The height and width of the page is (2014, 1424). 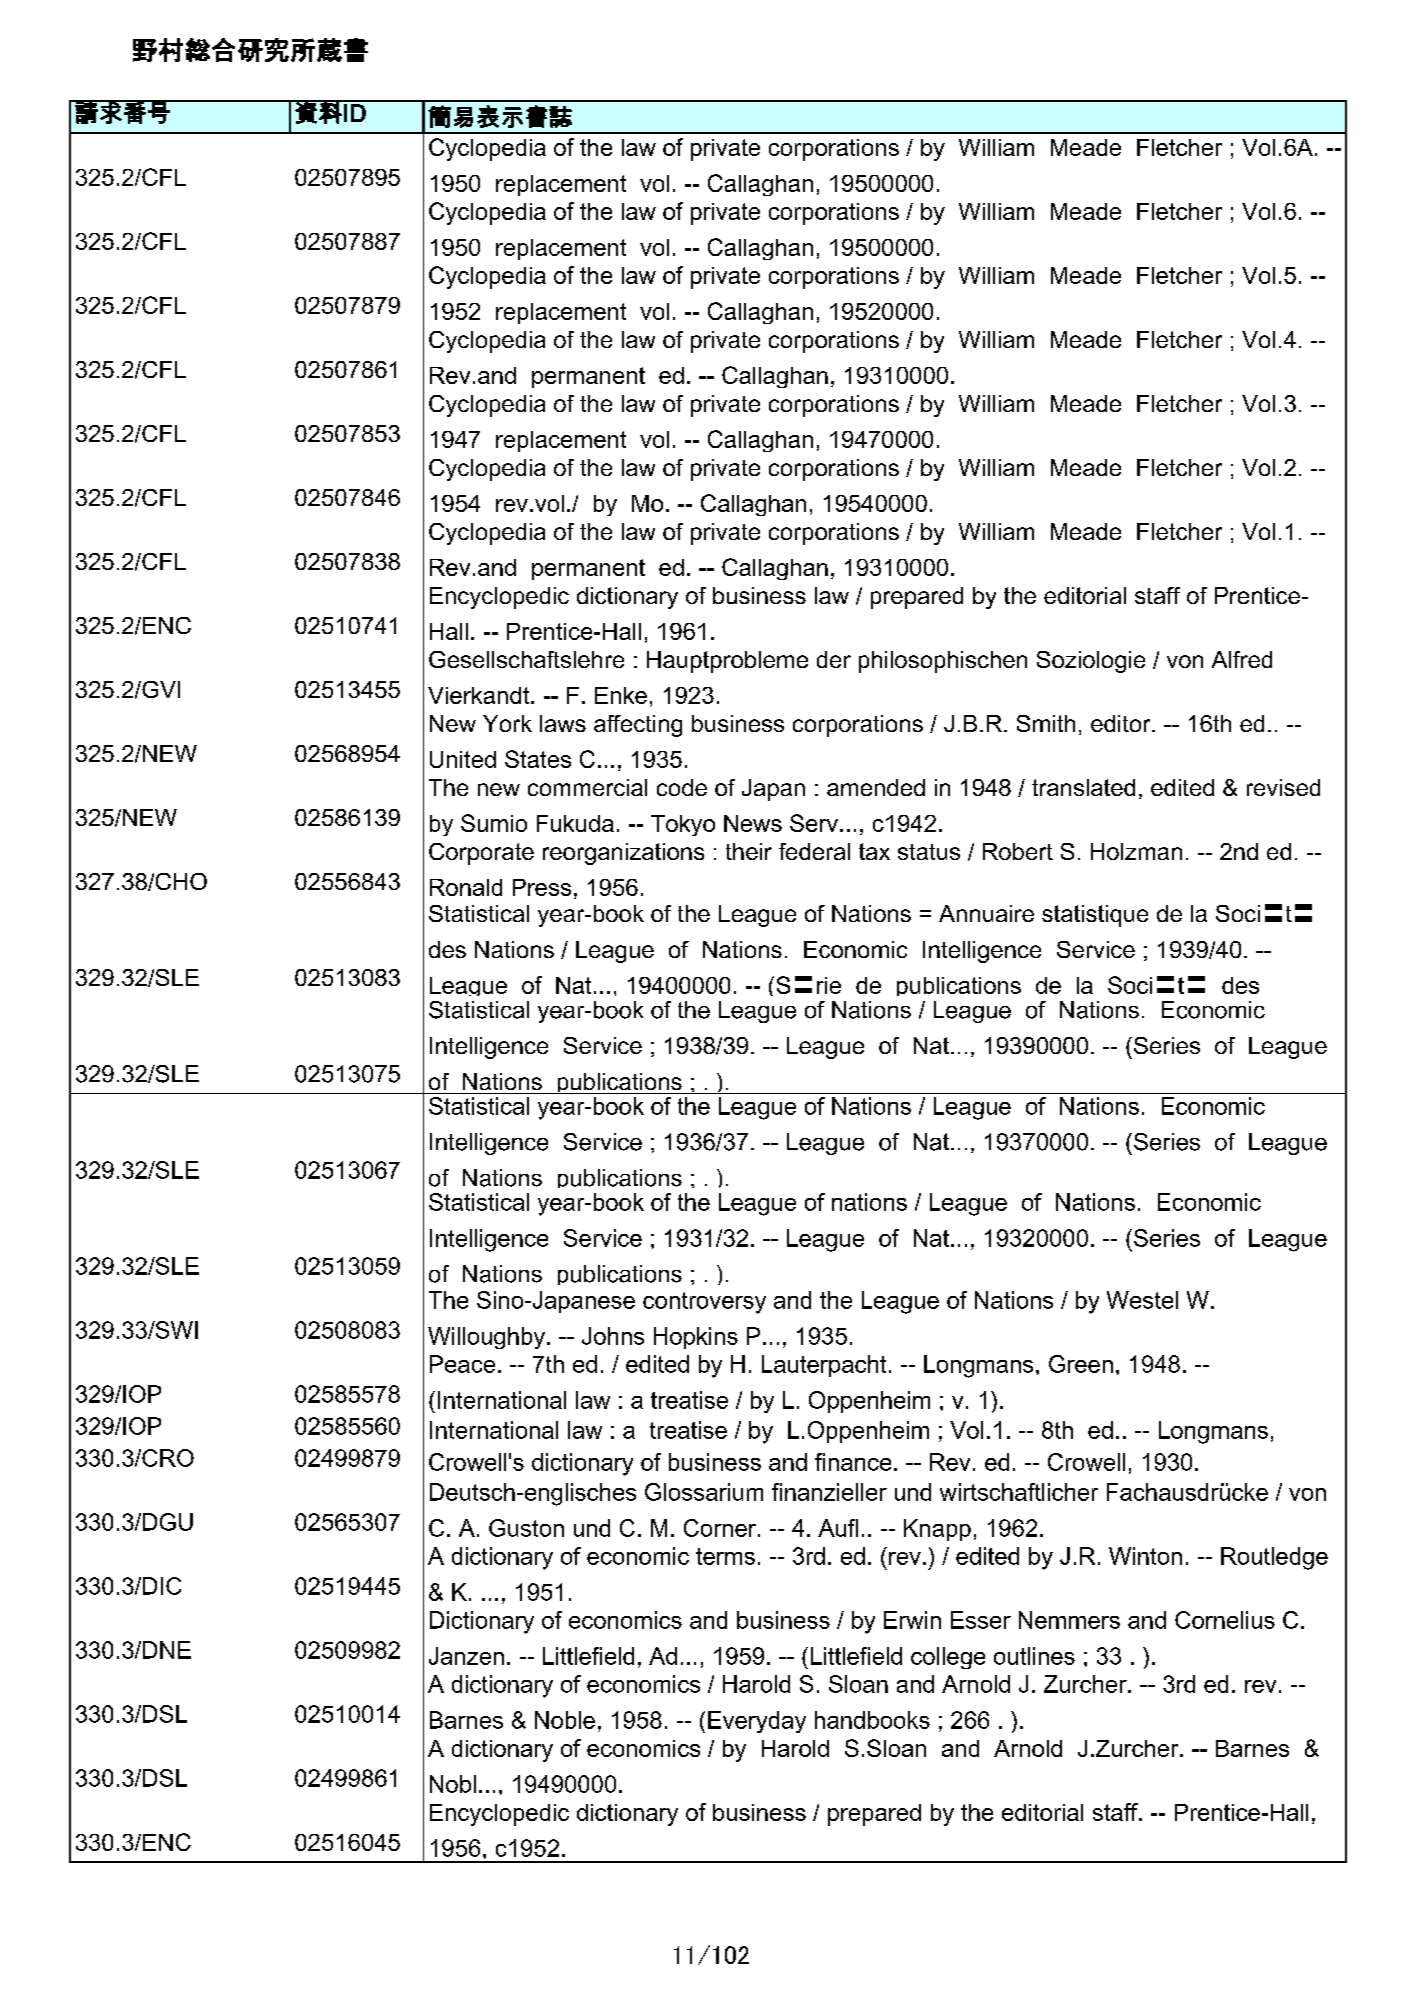 I want to click on laws, so click(x=563, y=723).
